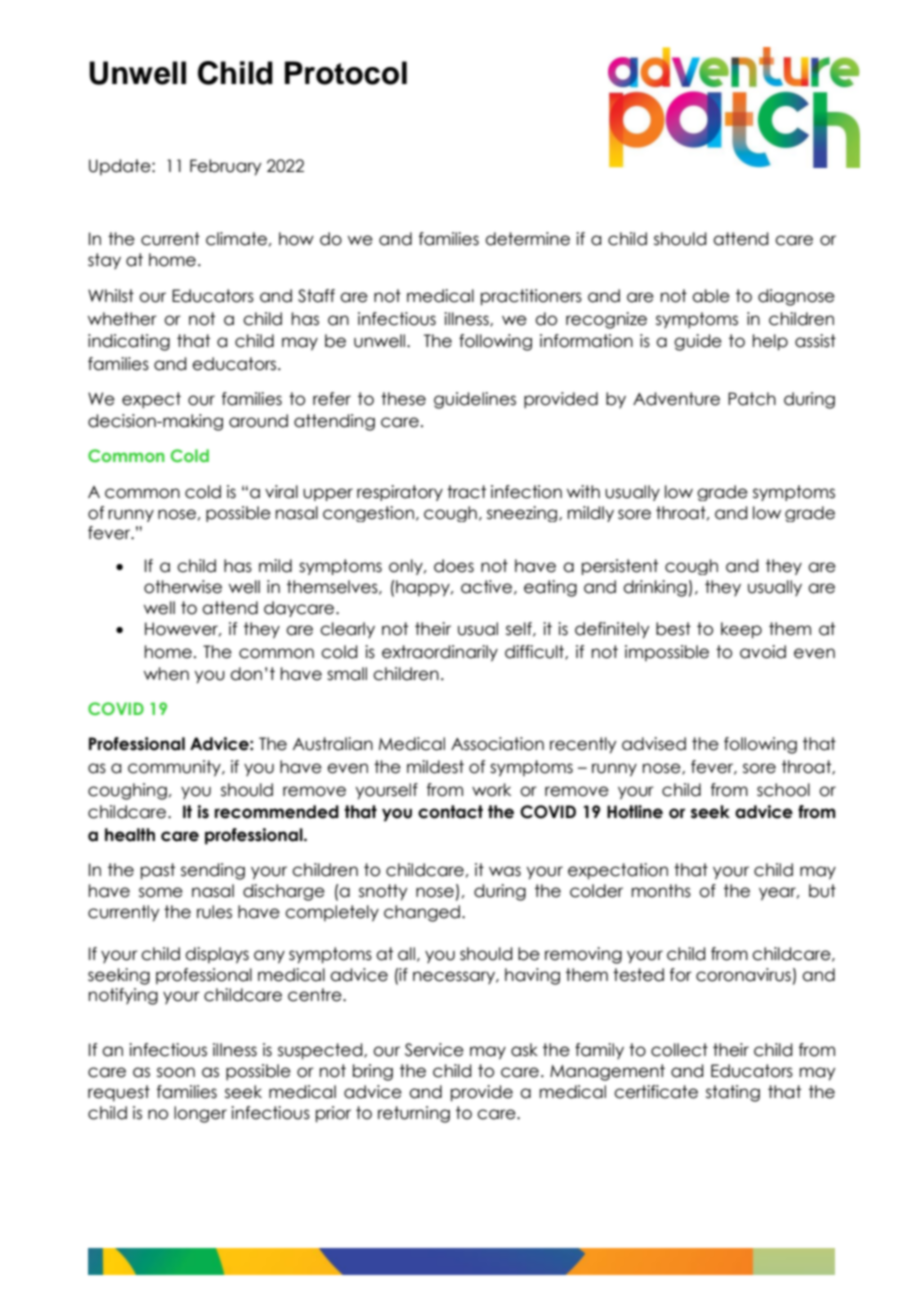  What do you see at coordinates (403, 399) in the screenshot?
I see `these` at bounding box center [403, 399].
